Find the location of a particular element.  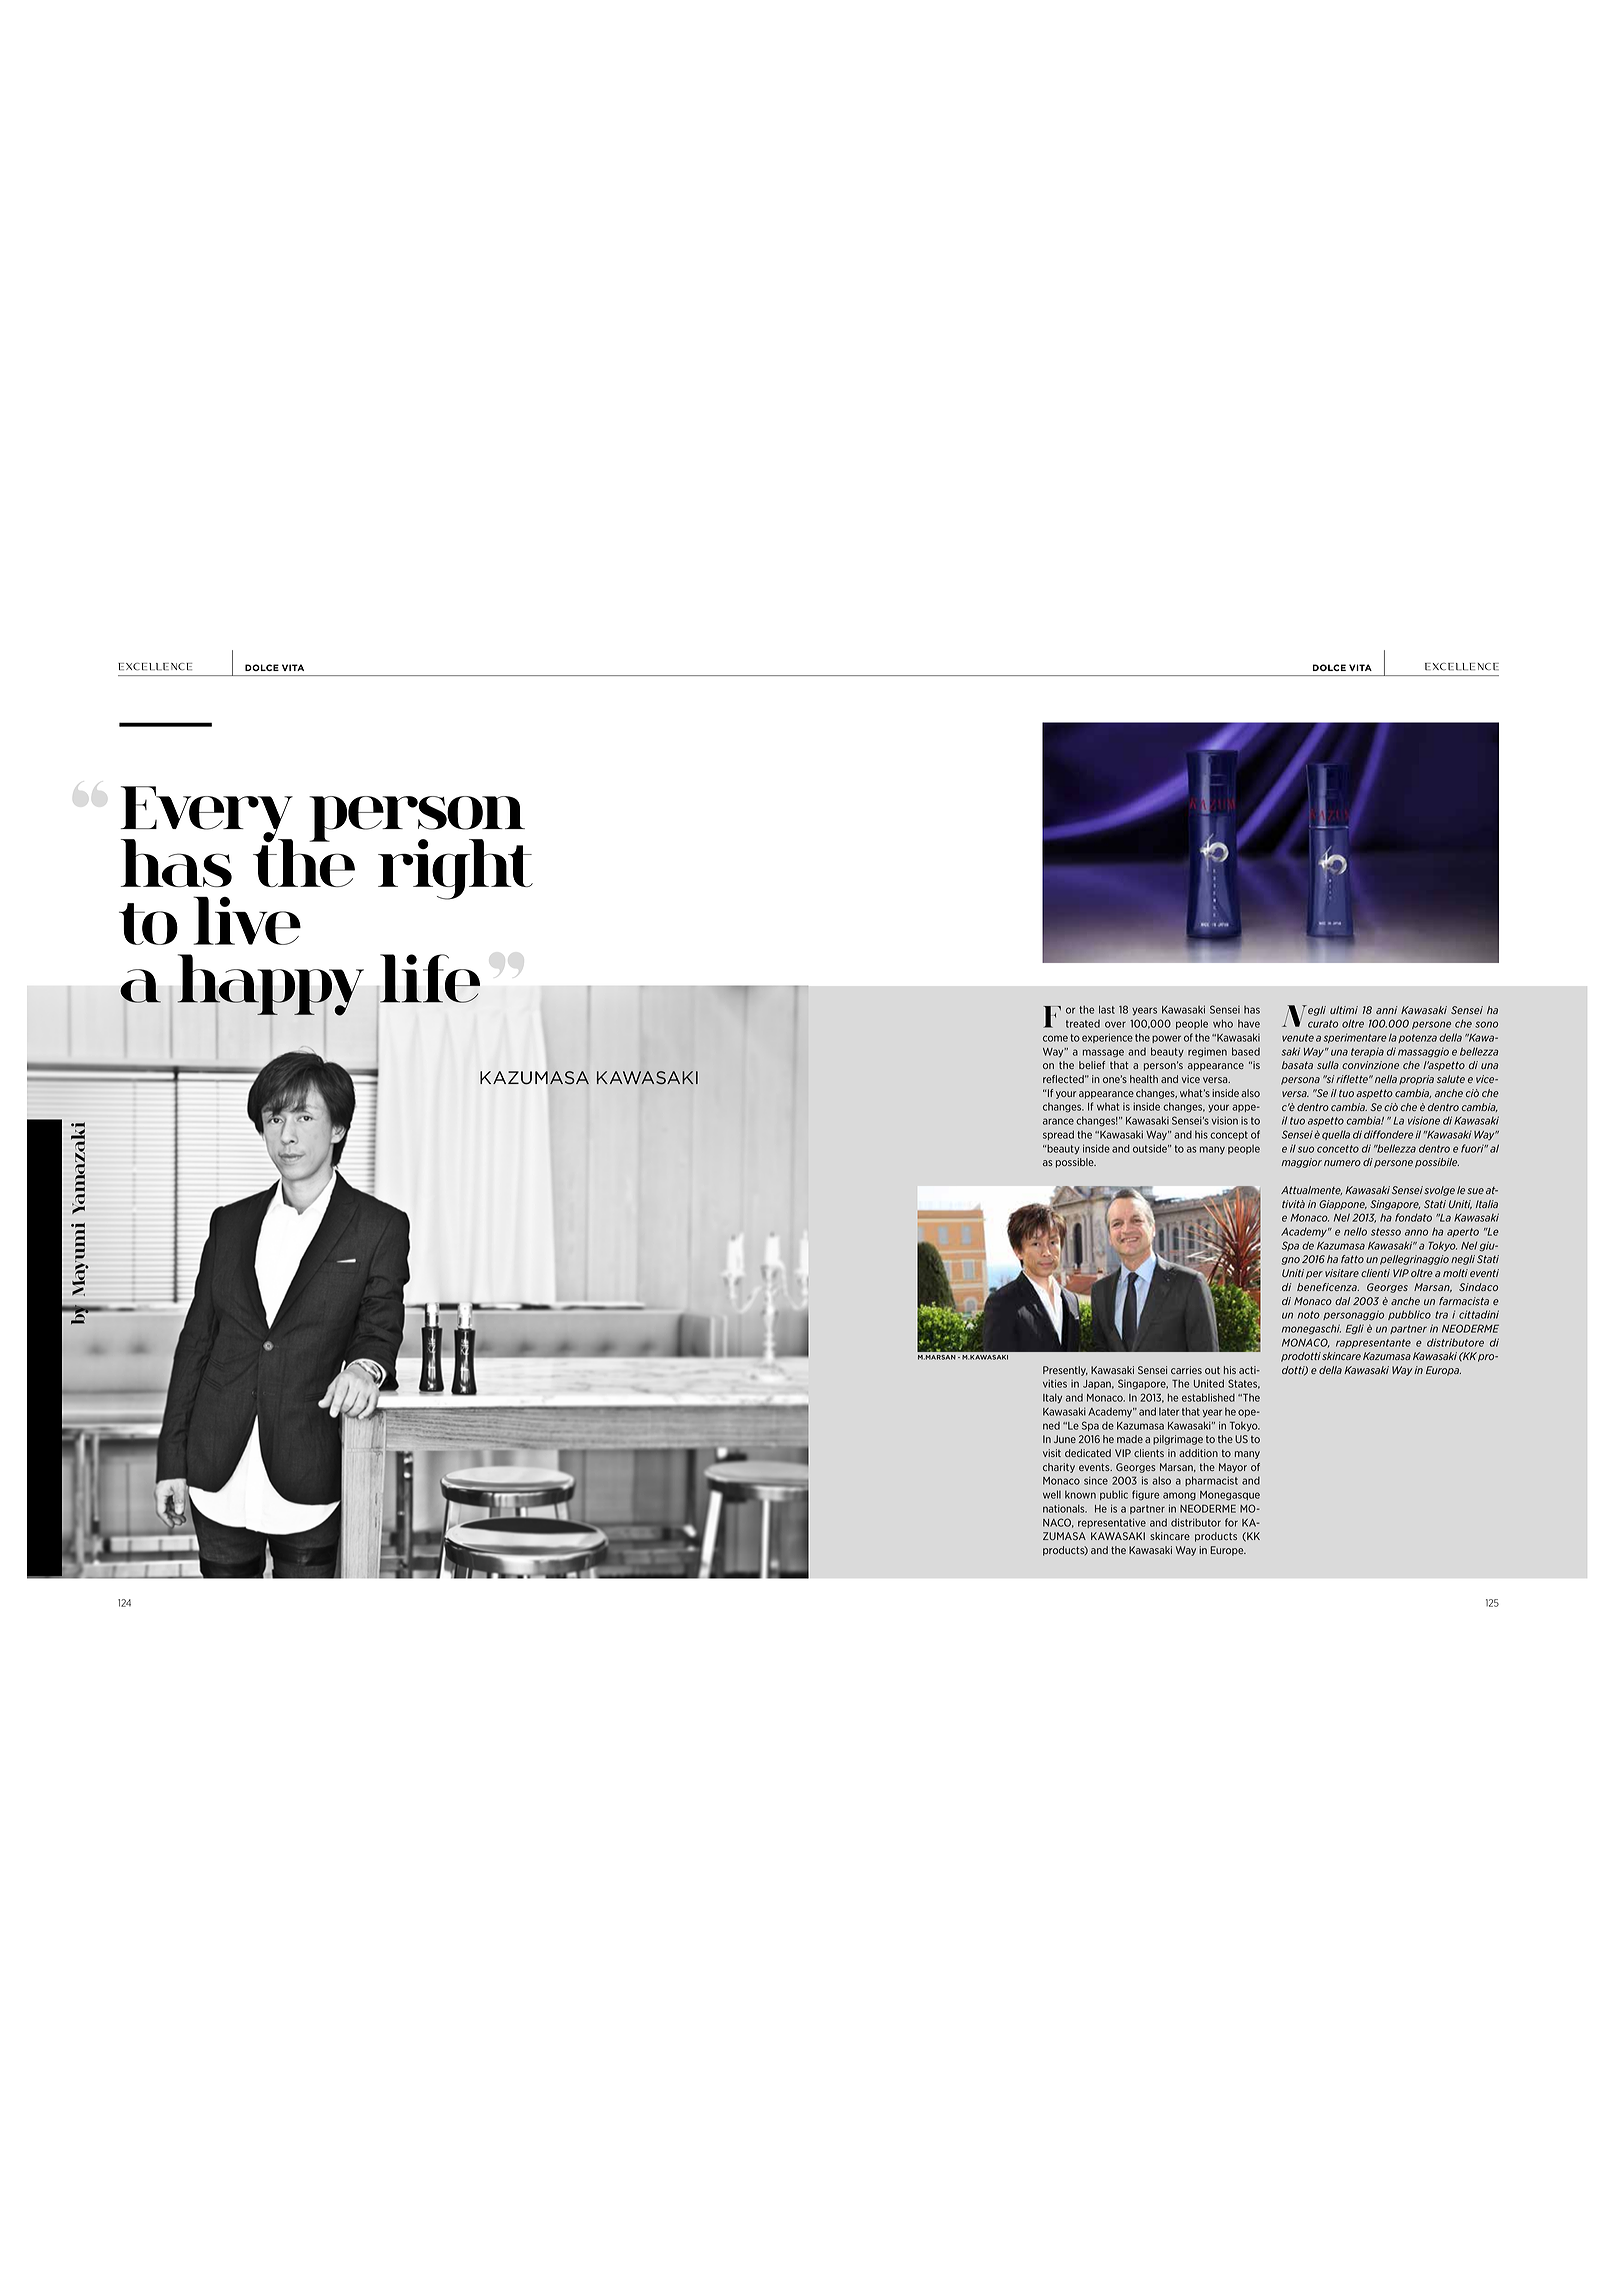

over is located at coordinates (1115, 1024).
